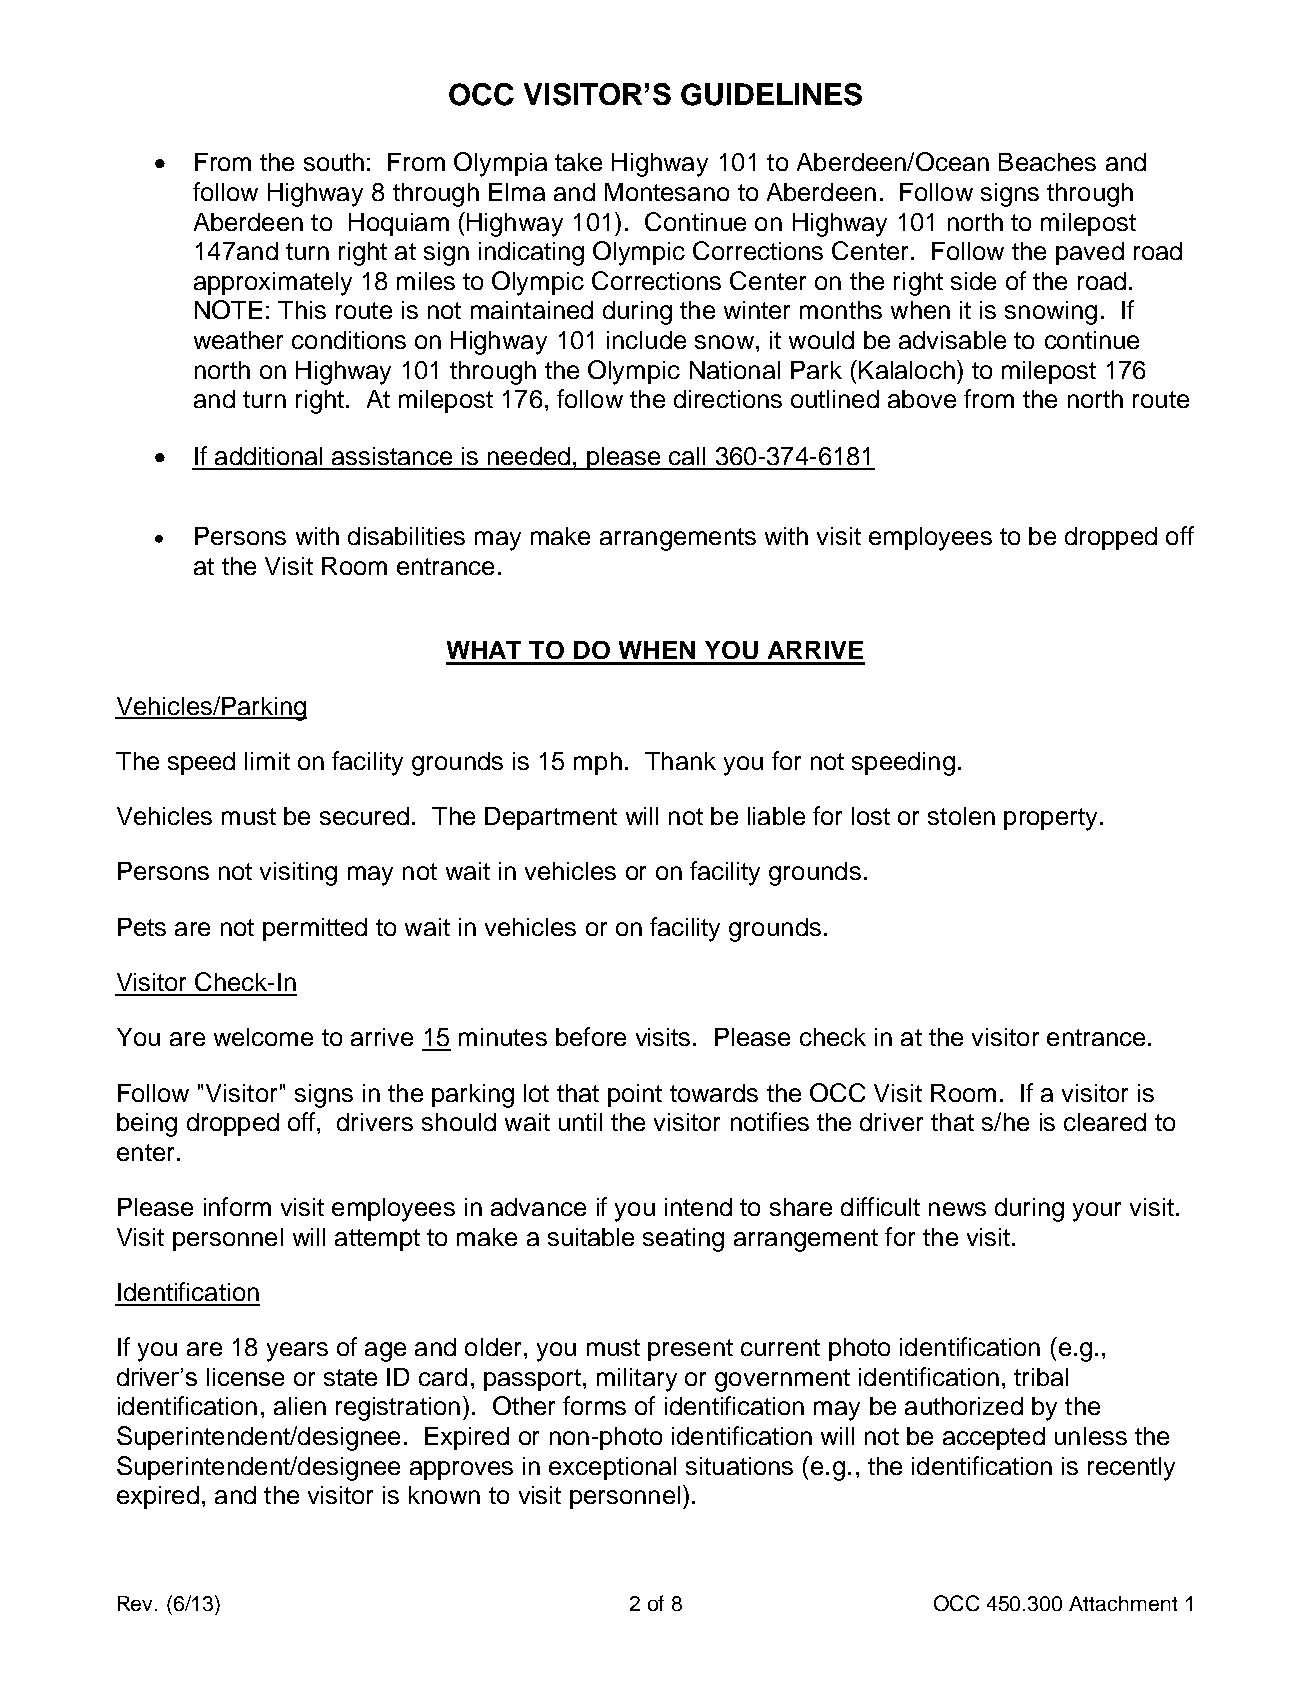 Image resolution: width=1311 pixels, height=1697 pixels. Describe the element at coordinates (334, 162) in the screenshot. I see `south` at that location.
